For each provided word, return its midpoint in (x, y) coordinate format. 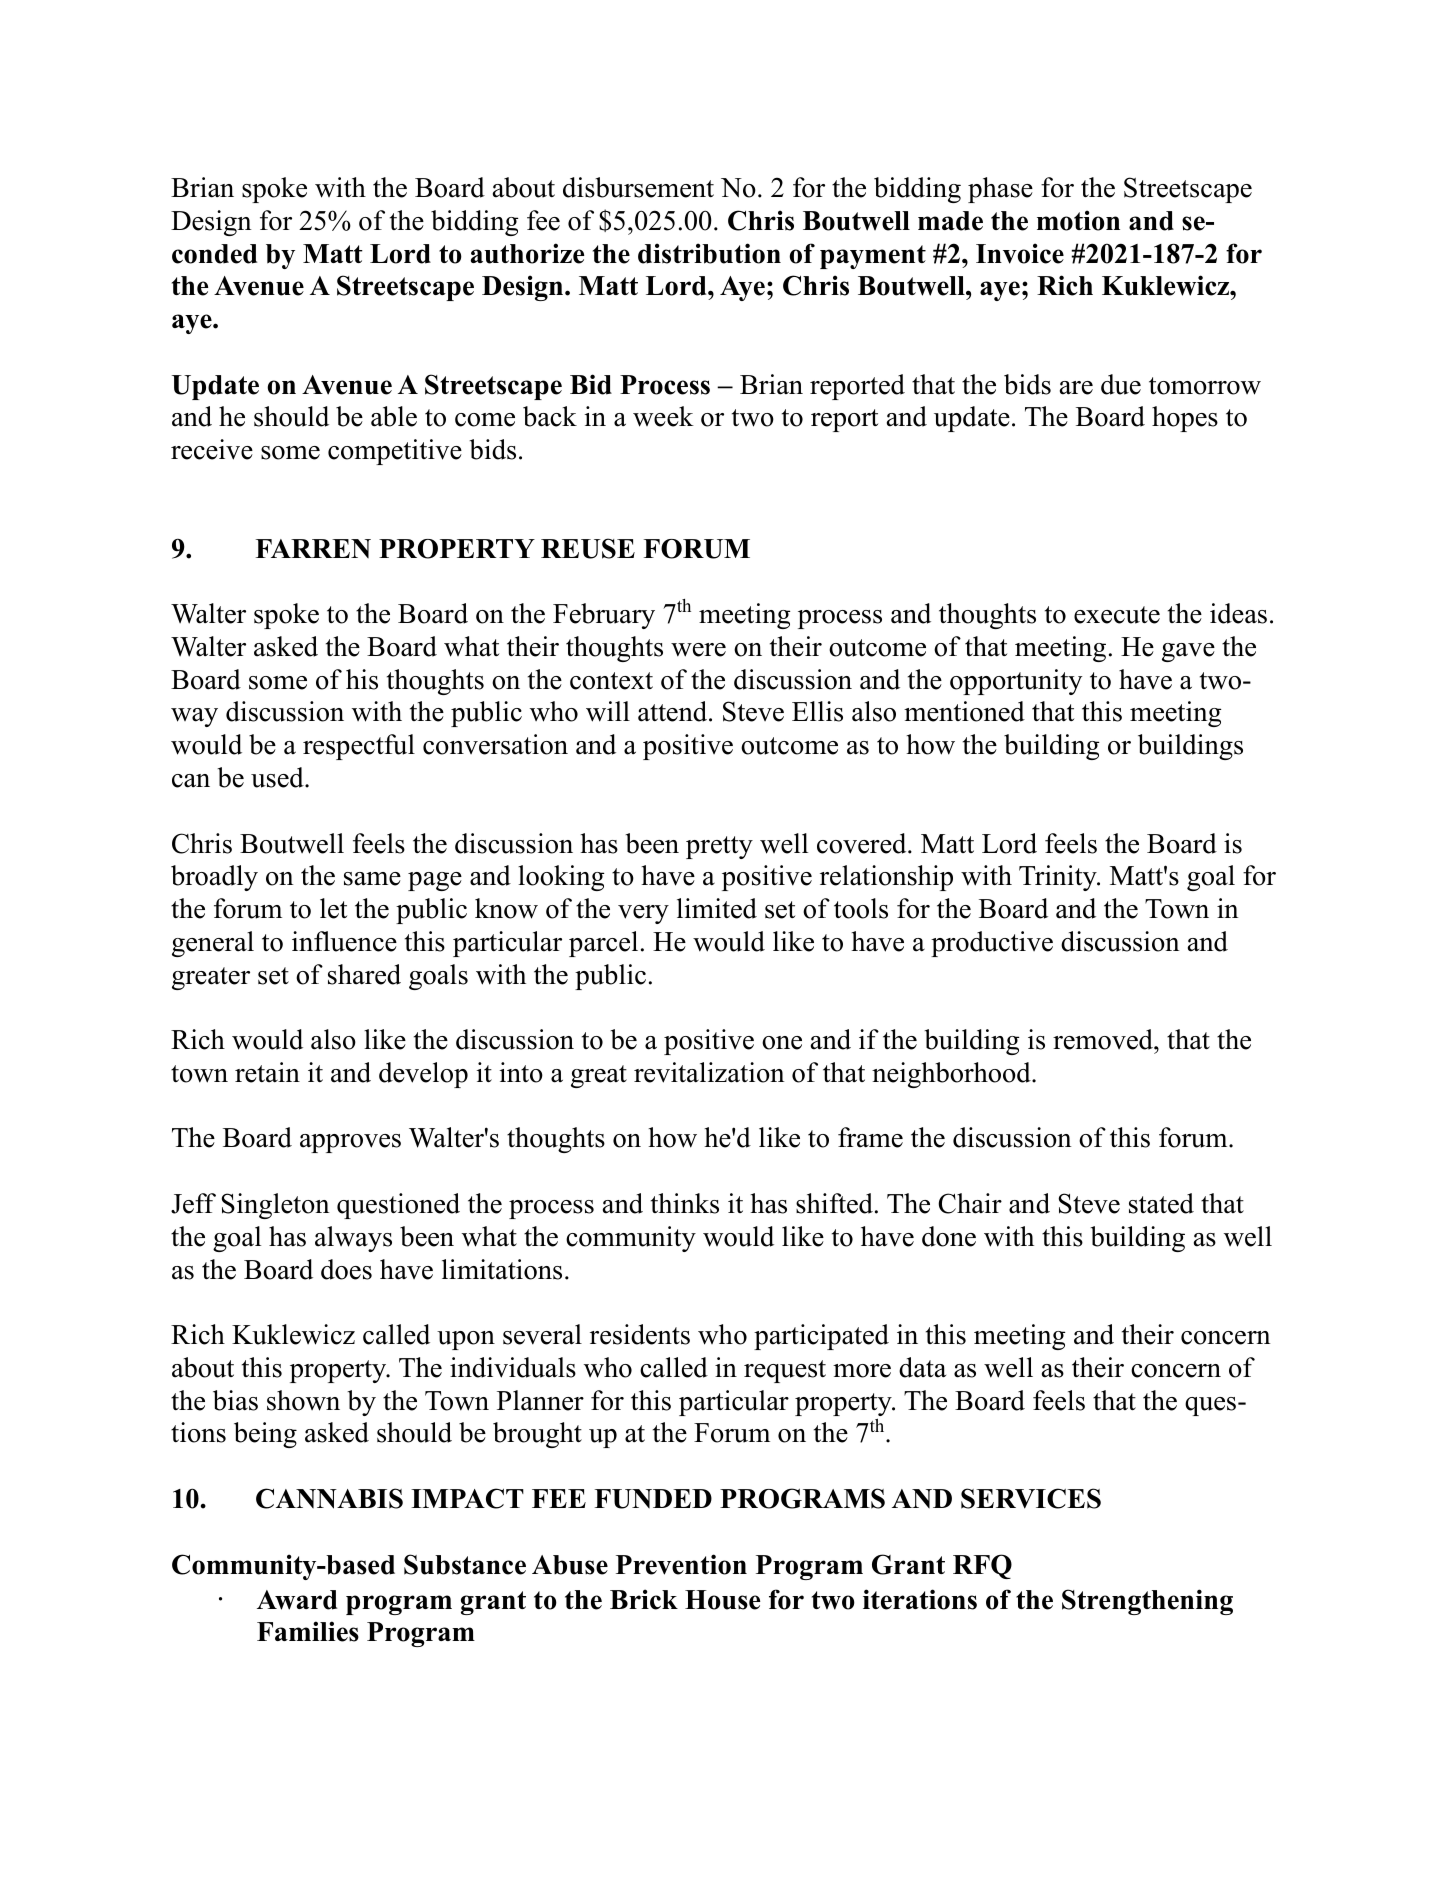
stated (1161, 1203)
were (698, 650)
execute (1117, 615)
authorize (527, 253)
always (353, 1239)
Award (297, 1600)
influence (344, 941)
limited (717, 908)
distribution (709, 253)
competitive (395, 452)
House (722, 1600)
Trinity (1059, 878)
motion (1078, 220)
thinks (685, 1203)
